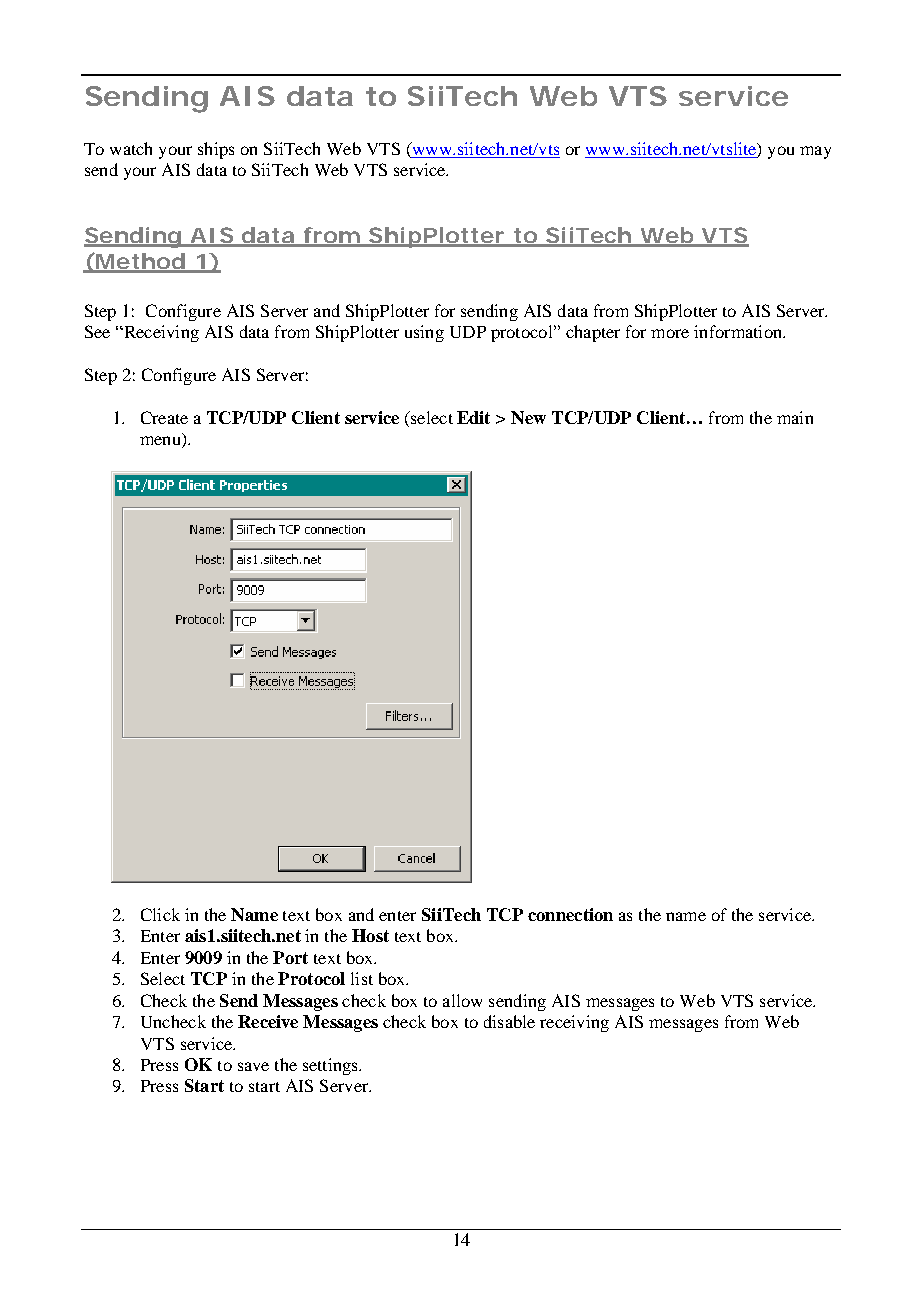  I want to click on menu, so click(161, 442).
